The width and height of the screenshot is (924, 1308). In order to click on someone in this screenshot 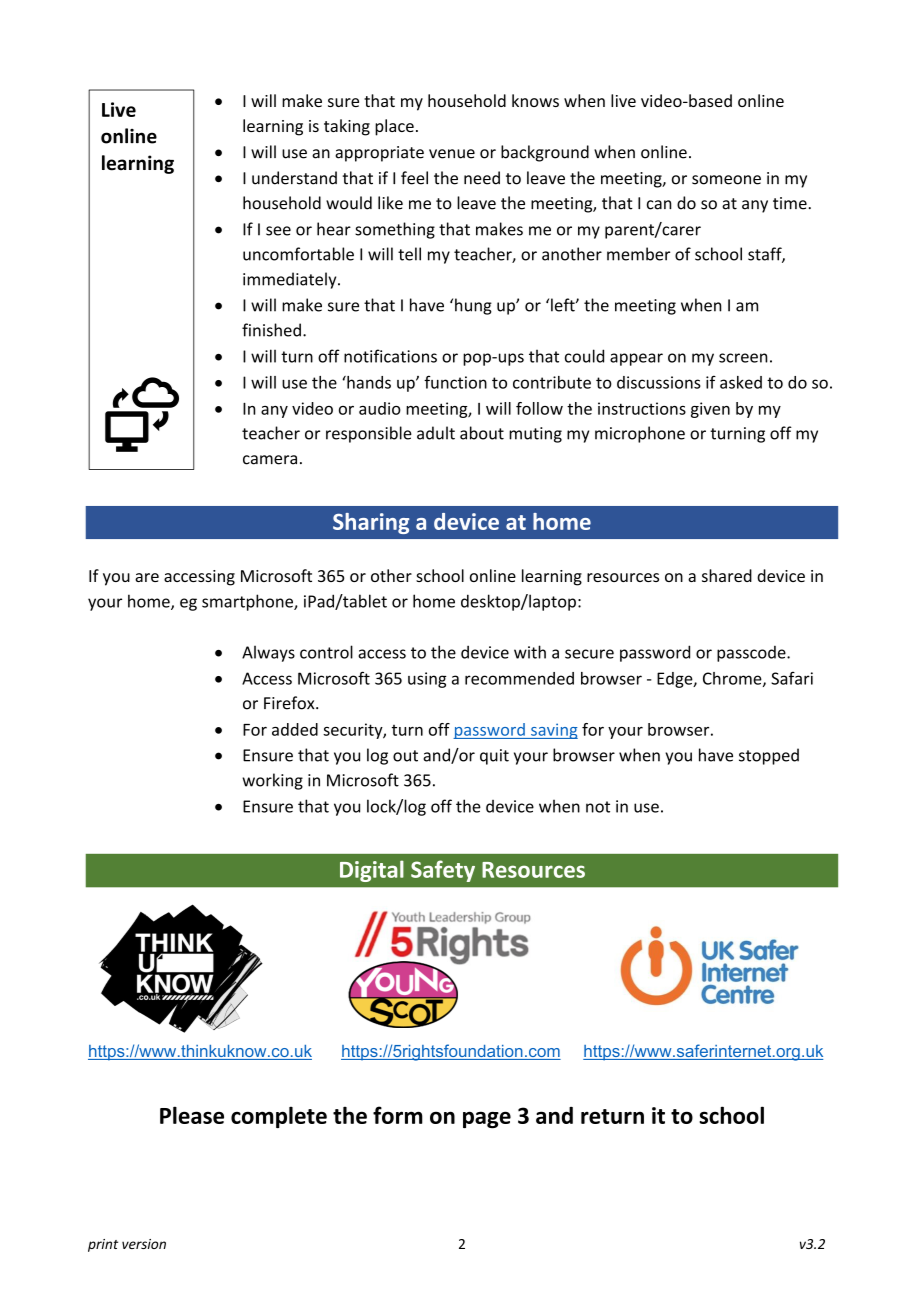, I will do `click(726, 180)`.
